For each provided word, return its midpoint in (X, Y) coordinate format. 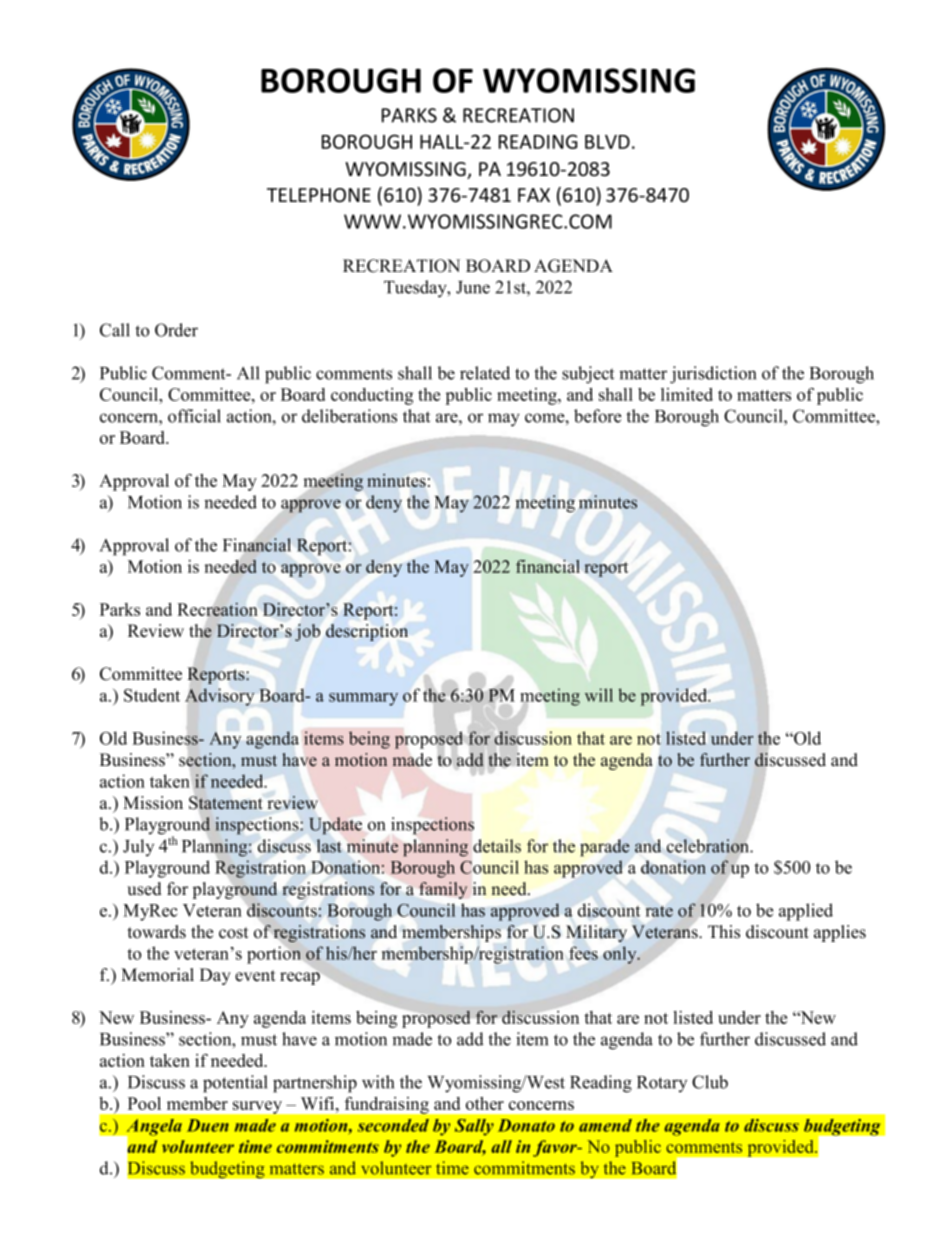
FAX (534, 195)
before (598, 416)
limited (687, 394)
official (194, 416)
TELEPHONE (319, 195)
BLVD (607, 142)
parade (605, 848)
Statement (225, 803)
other (485, 1103)
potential (235, 1084)
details (497, 846)
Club (710, 1082)
